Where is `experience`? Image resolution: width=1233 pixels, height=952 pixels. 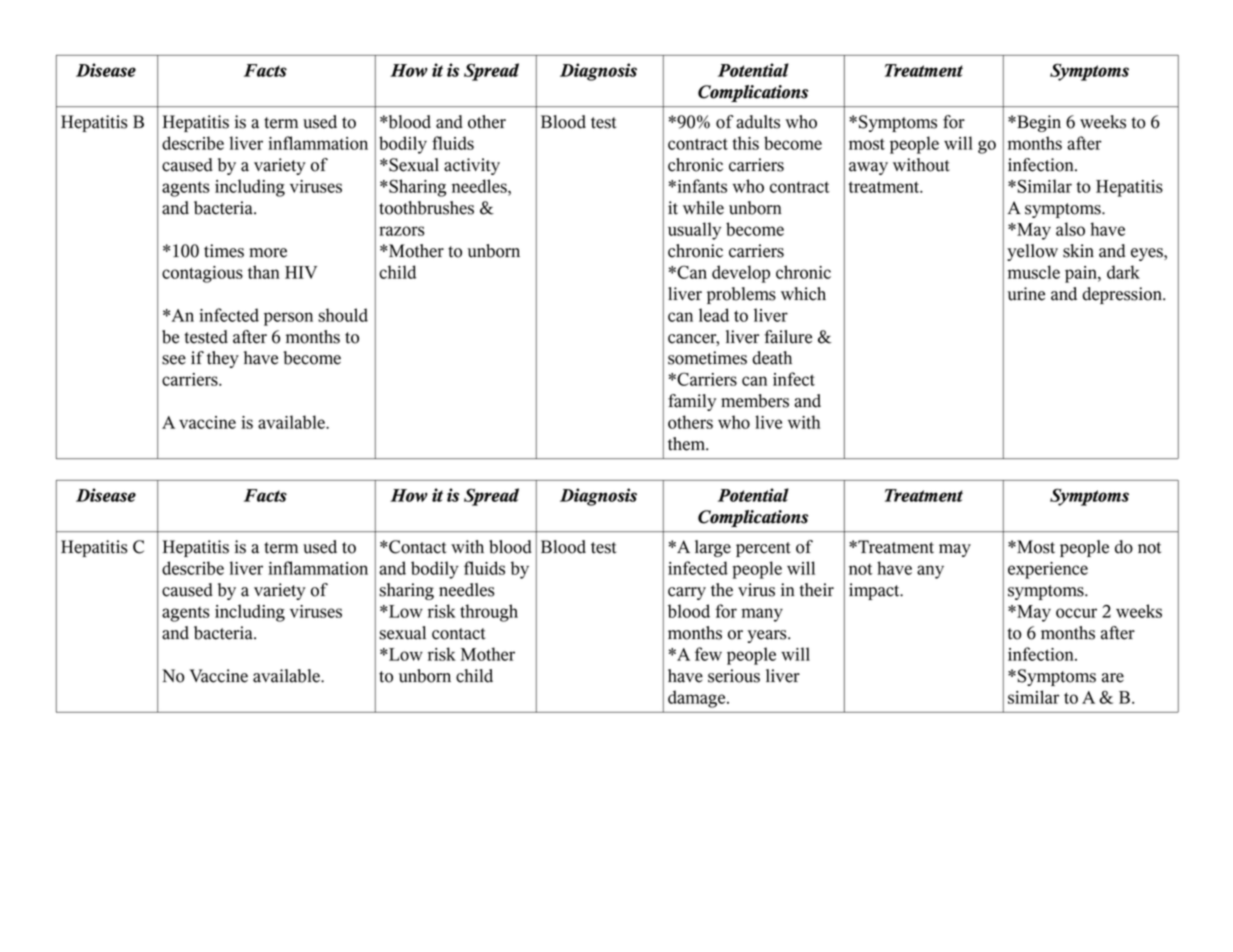 experience is located at coordinates (1048, 570).
